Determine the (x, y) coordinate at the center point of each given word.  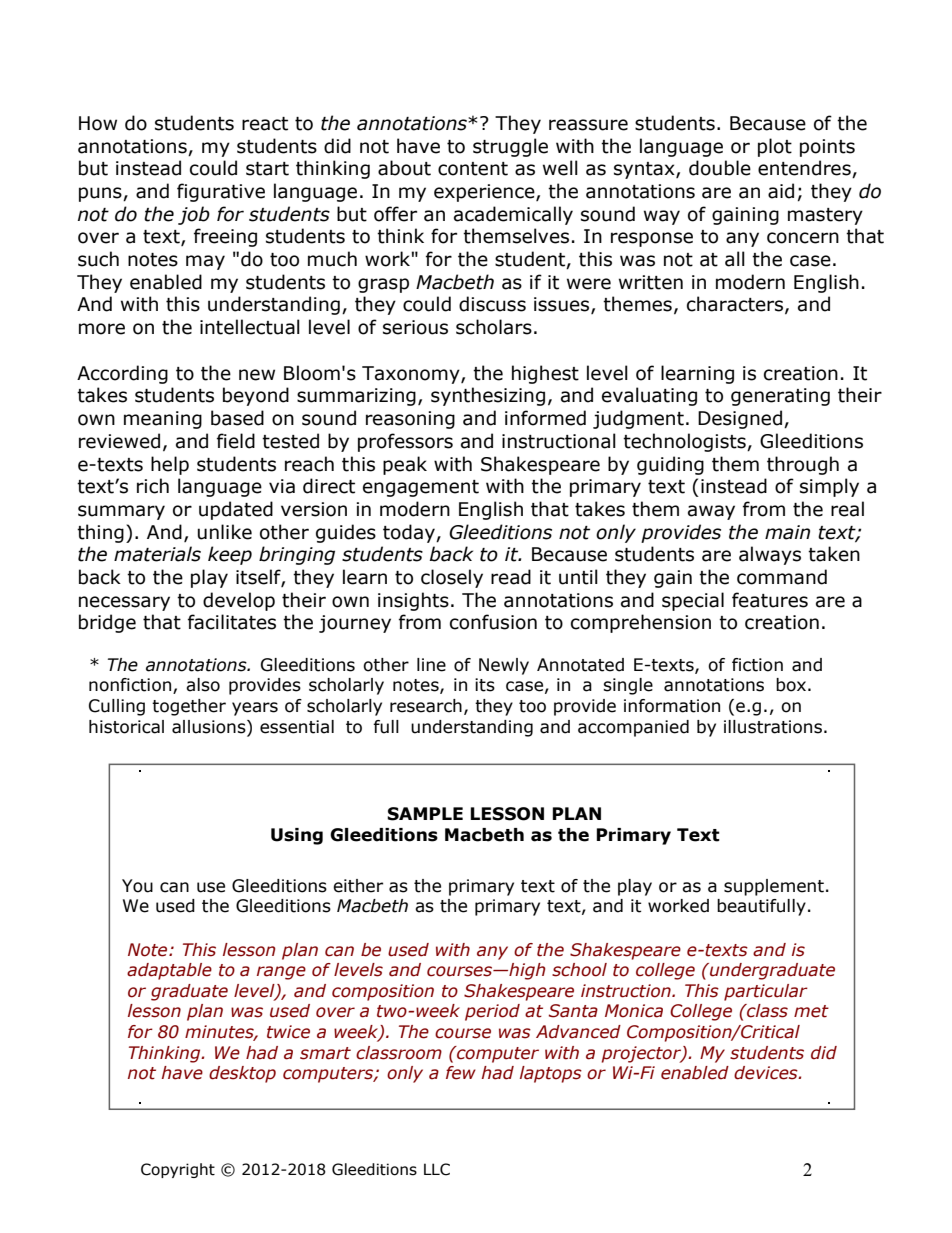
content (473, 169)
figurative (221, 192)
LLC (437, 1169)
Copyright (178, 1170)
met (811, 1011)
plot (775, 147)
